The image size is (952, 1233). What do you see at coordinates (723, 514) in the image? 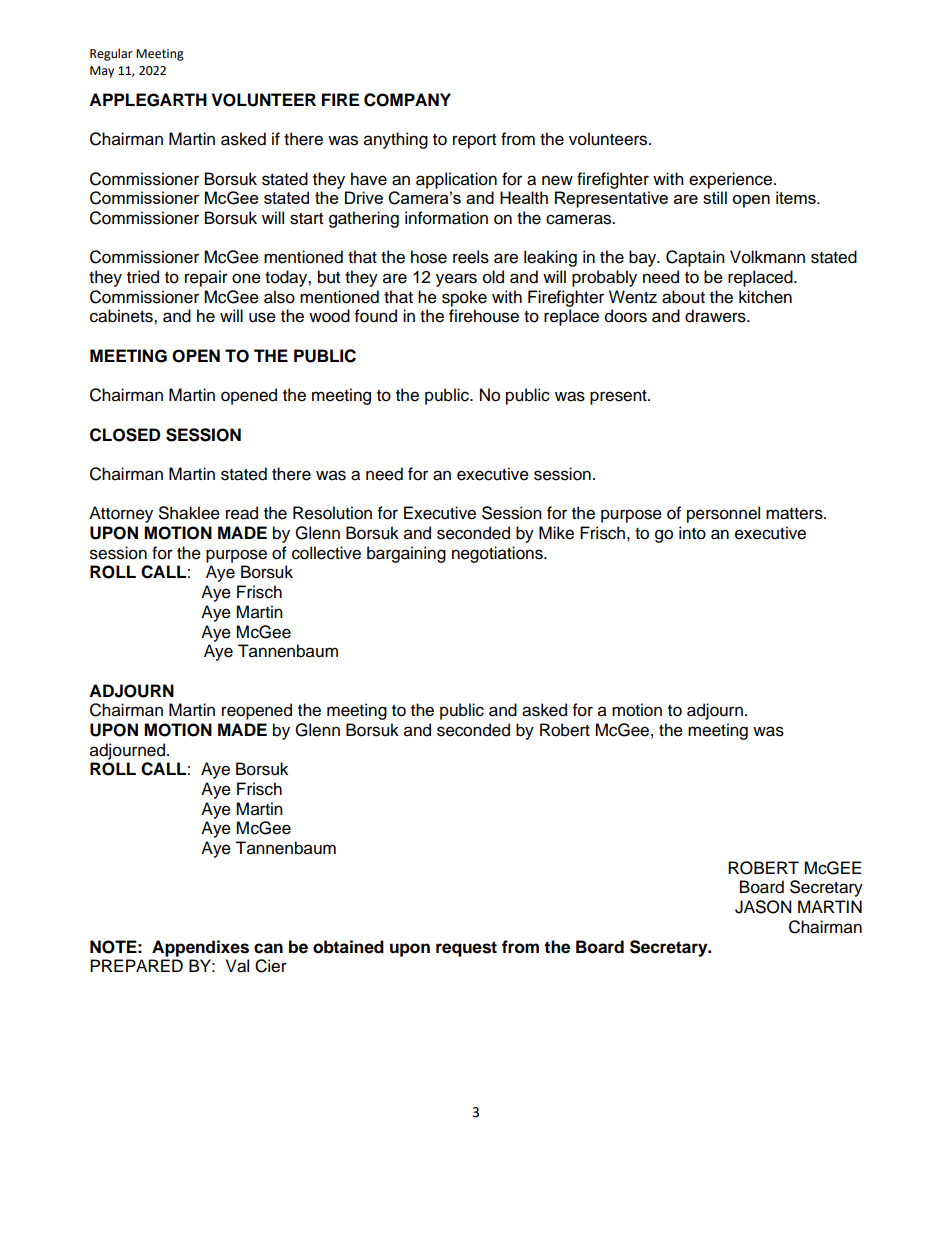
I see `personnel` at bounding box center [723, 514].
